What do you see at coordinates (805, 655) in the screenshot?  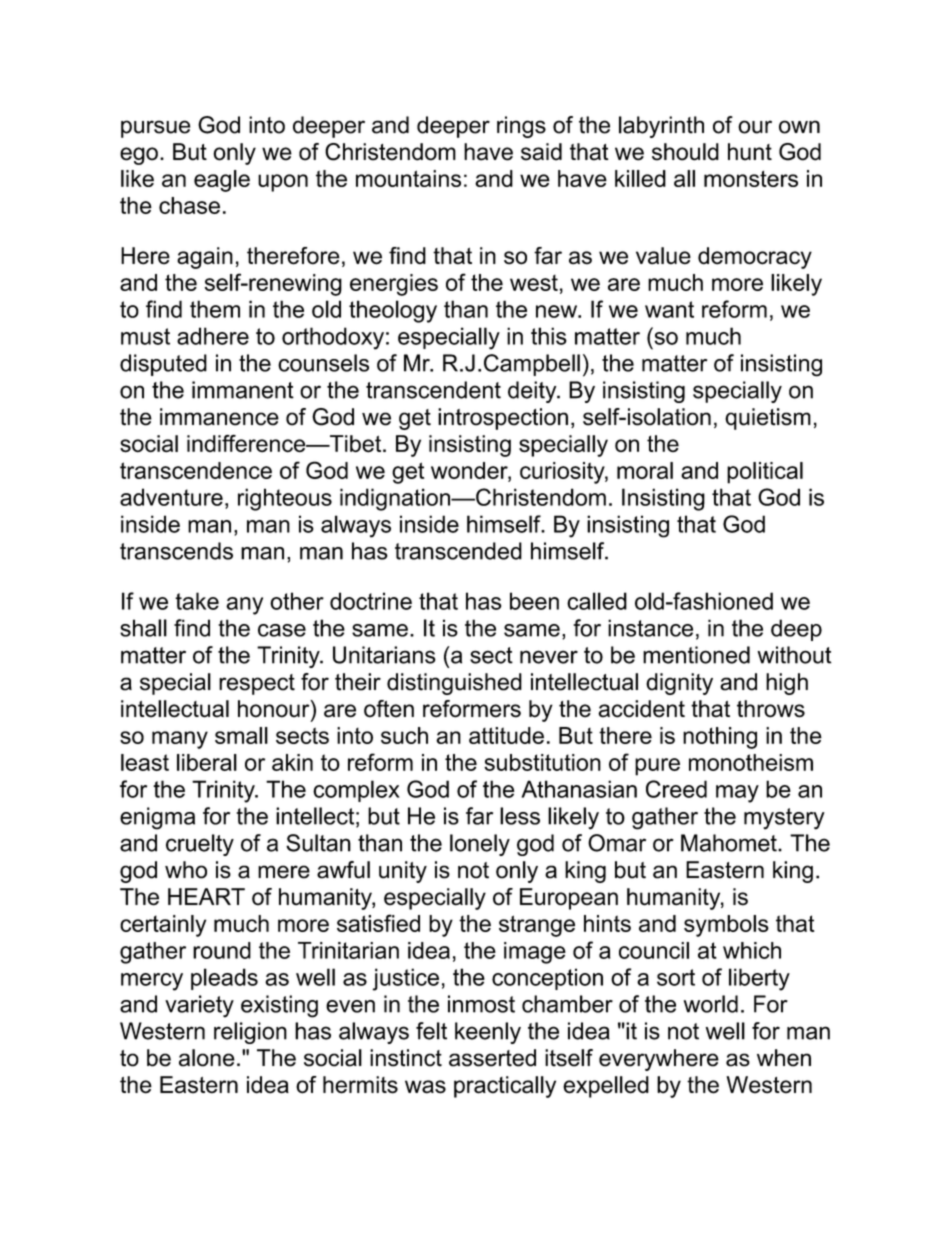 I see `thout` at bounding box center [805, 655].
